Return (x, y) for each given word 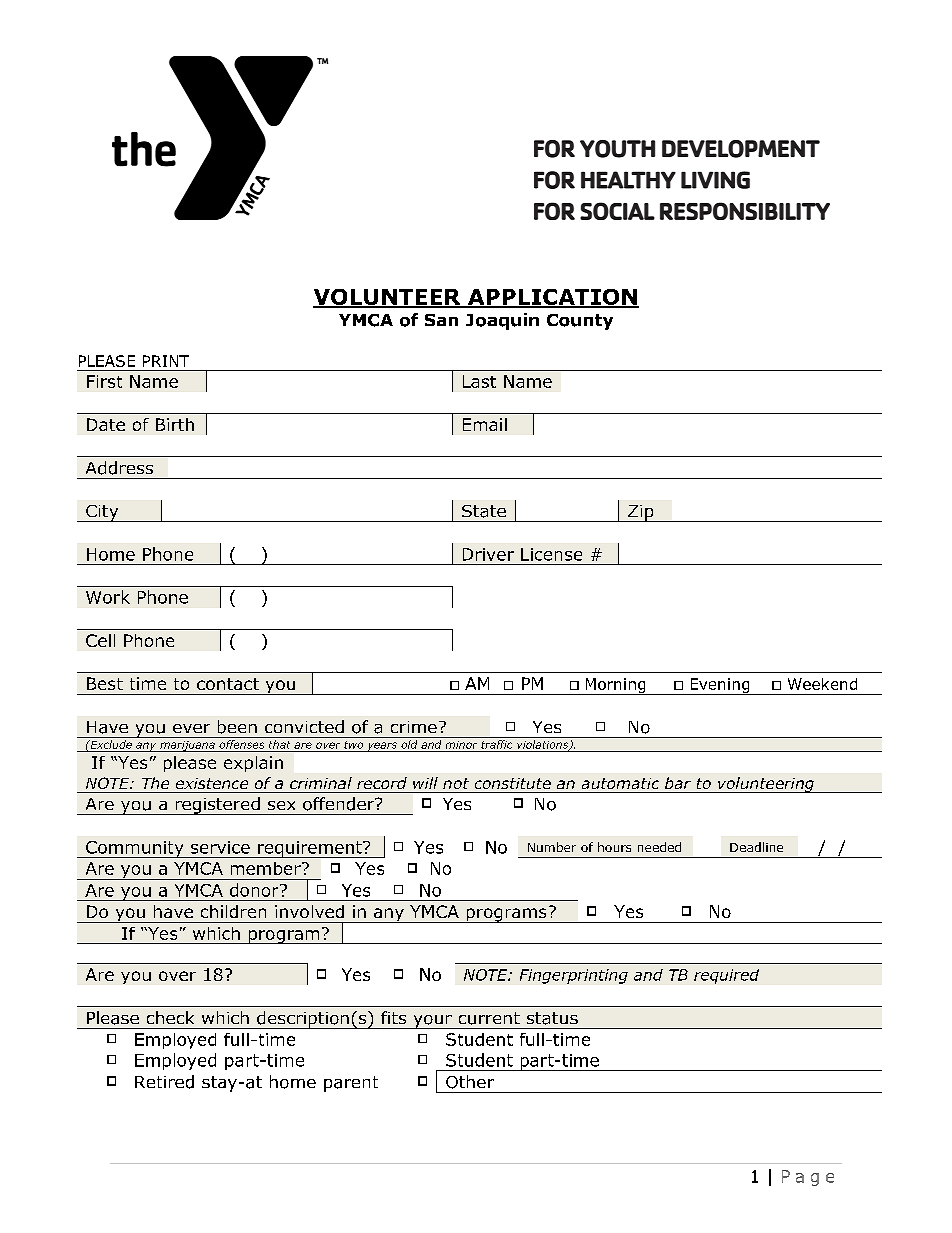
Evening (720, 686)
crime (414, 727)
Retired (164, 1082)
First (104, 381)
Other (470, 1082)
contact (228, 684)
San (441, 320)
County (580, 322)
